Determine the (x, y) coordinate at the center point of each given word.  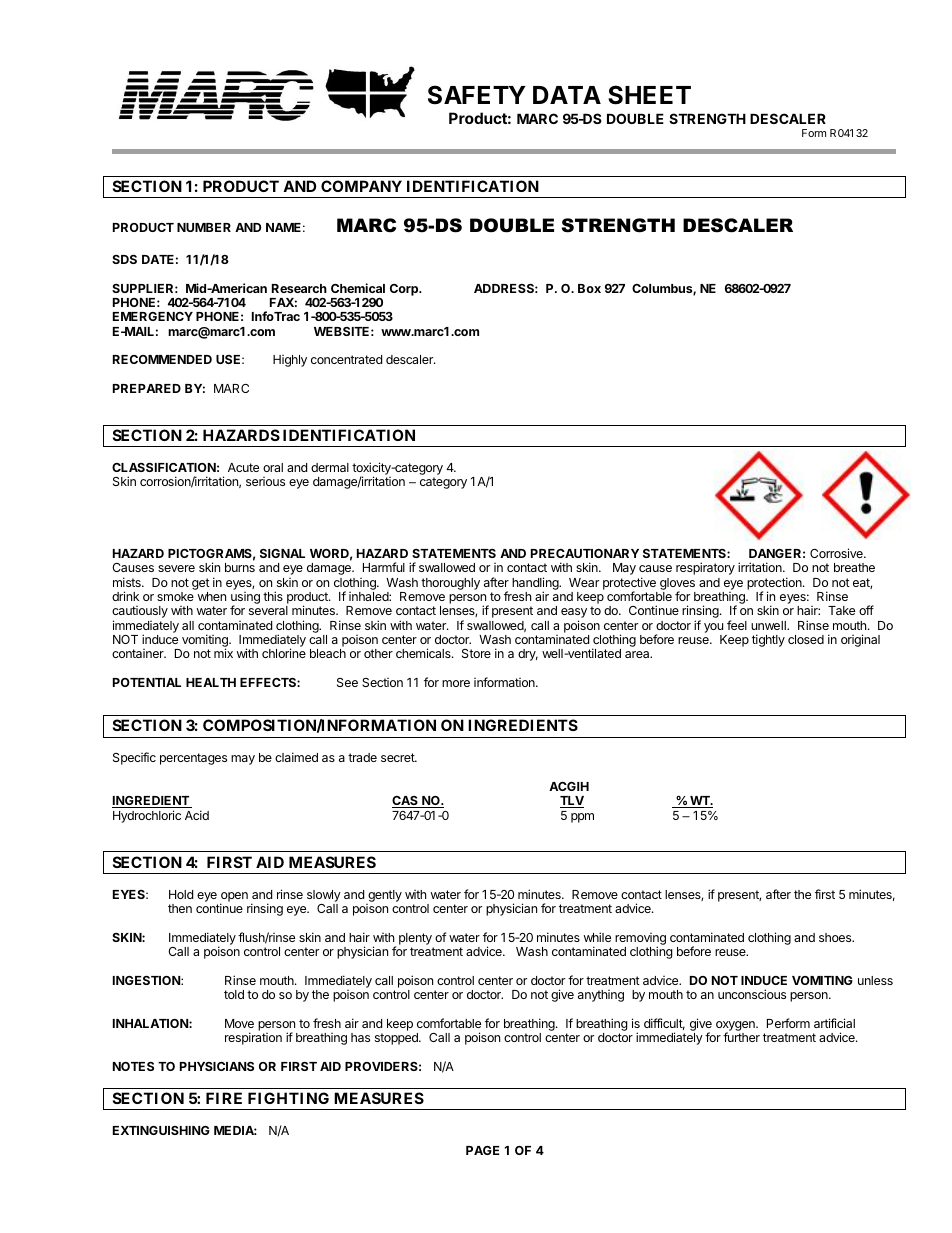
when (212, 596)
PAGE (482, 1150)
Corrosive (837, 553)
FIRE (224, 1098)
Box (589, 288)
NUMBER (204, 227)
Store (476, 653)
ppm (582, 818)
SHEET (649, 95)
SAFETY (477, 95)
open (234, 898)
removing (640, 940)
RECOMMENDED (162, 359)
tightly (768, 640)
